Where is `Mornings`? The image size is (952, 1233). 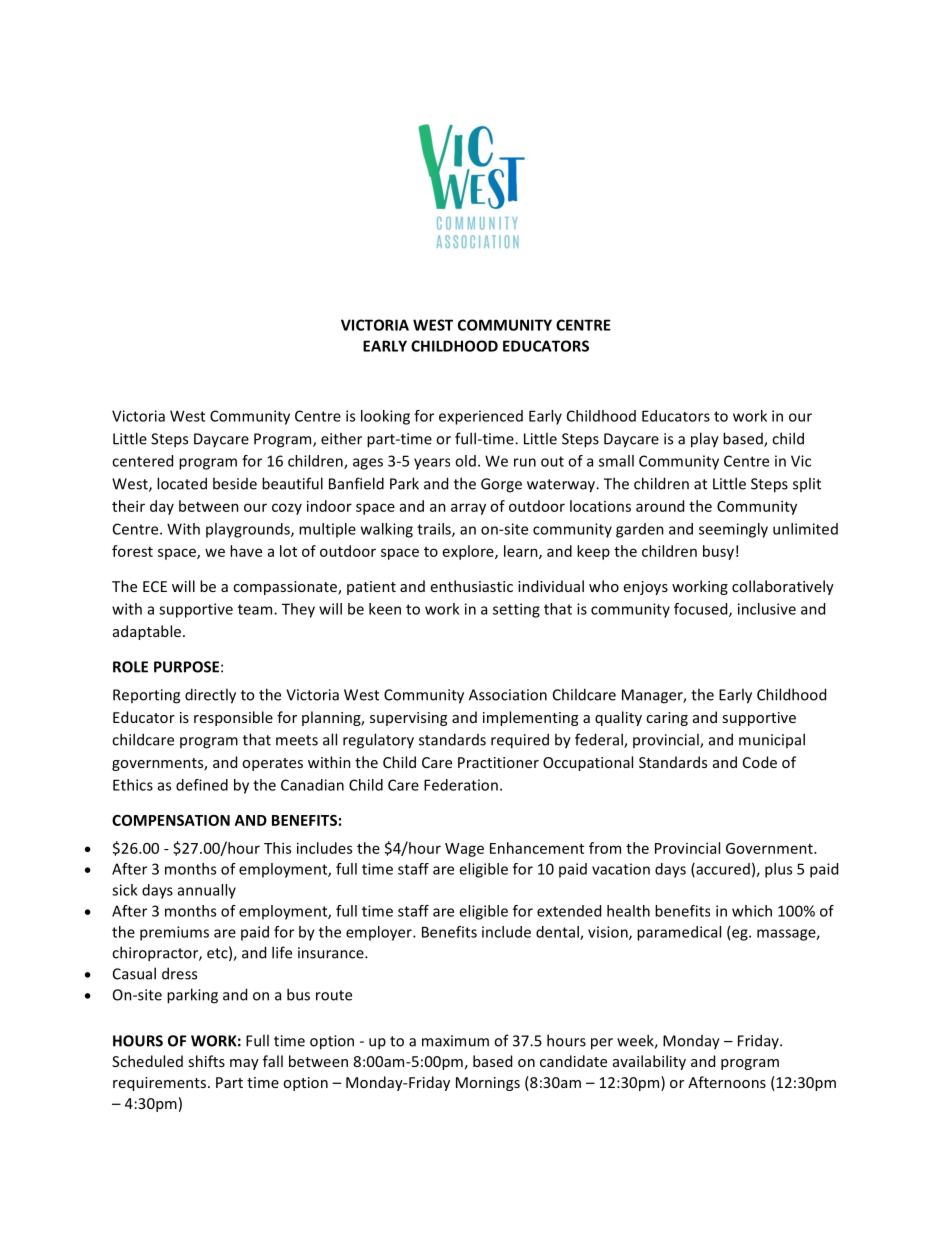 Mornings is located at coordinates (488, 1084).
